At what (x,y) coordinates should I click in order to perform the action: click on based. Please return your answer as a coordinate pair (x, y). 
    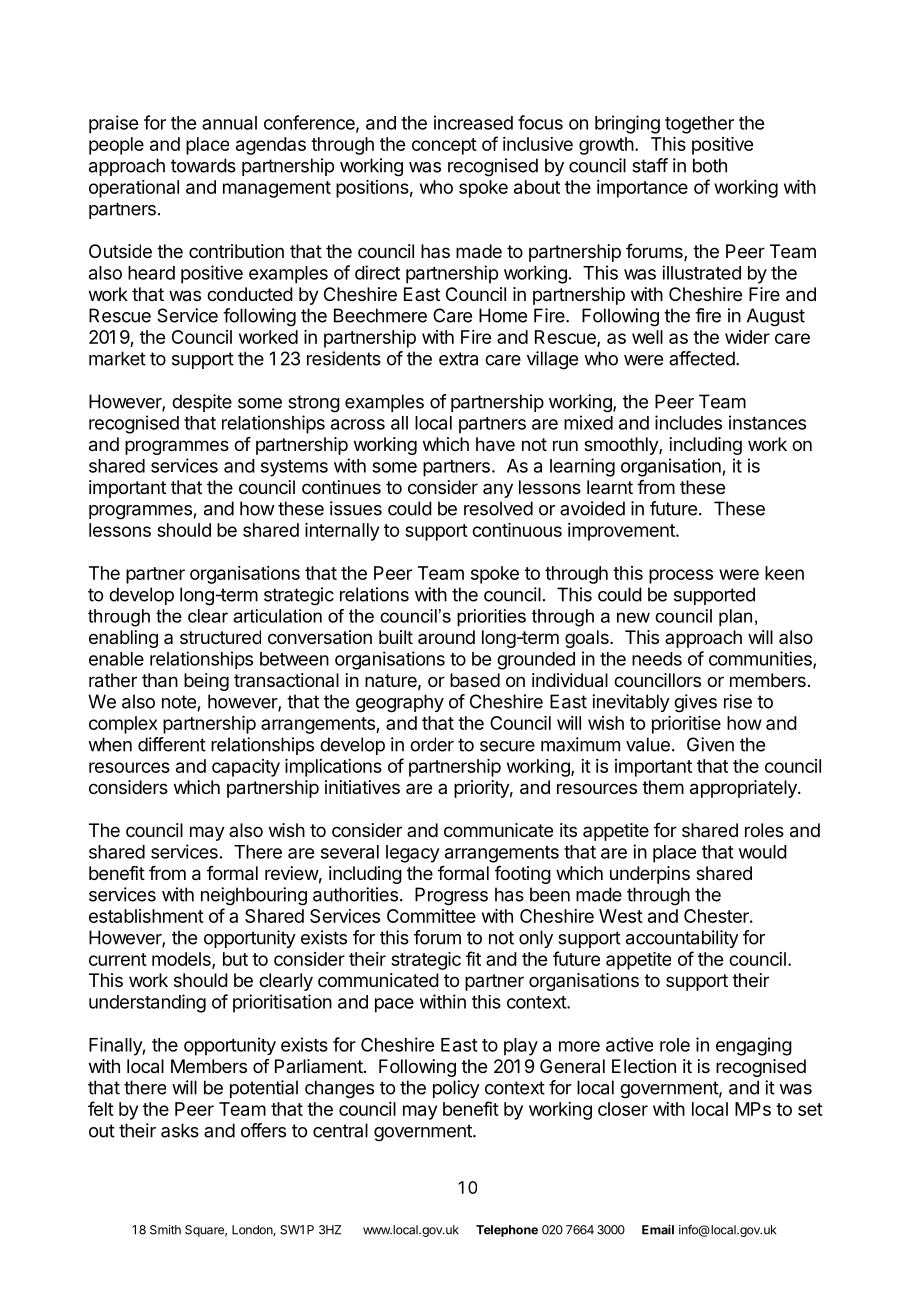
    Looking at the image, I should click on (475, 680).
